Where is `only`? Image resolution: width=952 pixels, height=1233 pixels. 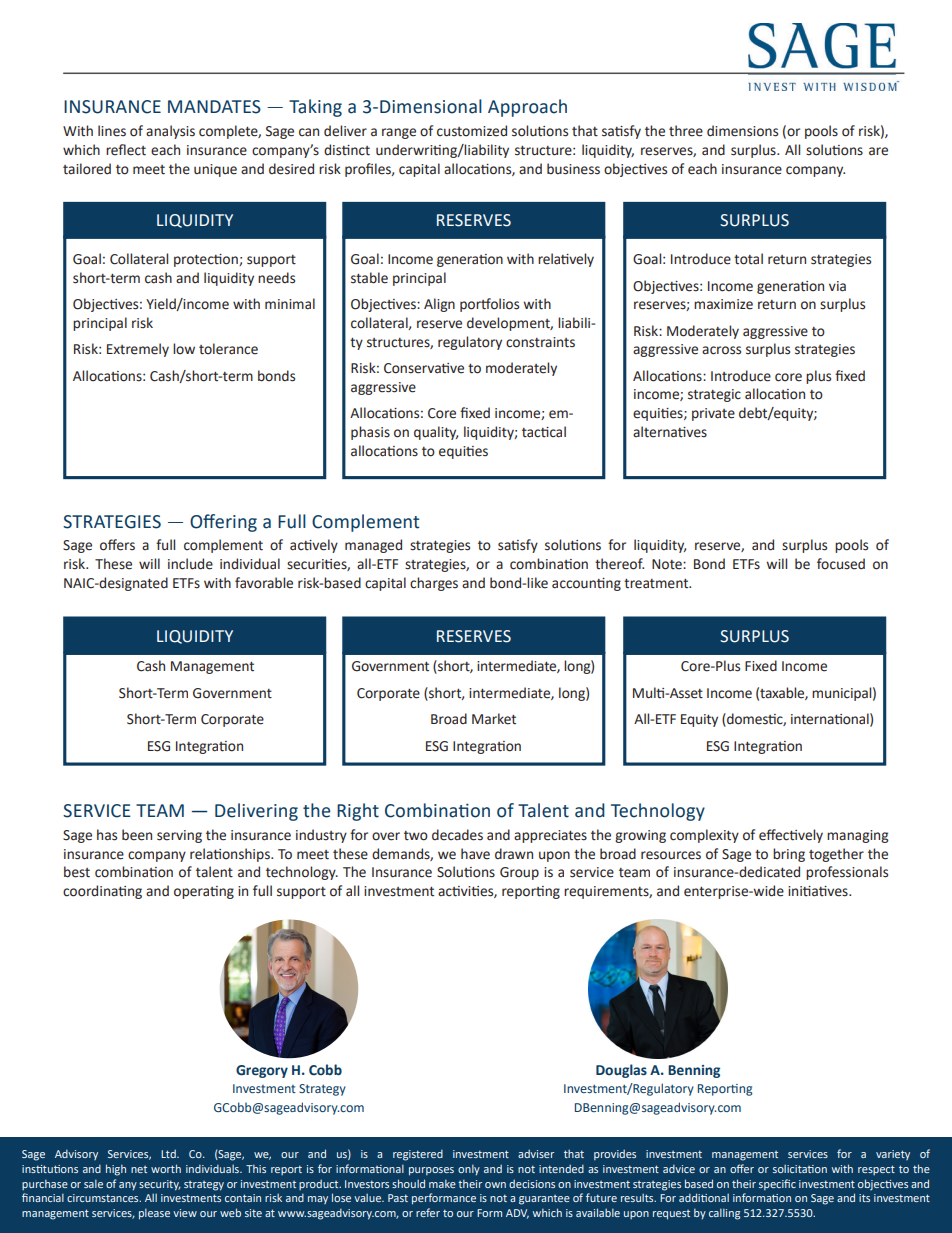 only is located at coordinates (469, 1169).
